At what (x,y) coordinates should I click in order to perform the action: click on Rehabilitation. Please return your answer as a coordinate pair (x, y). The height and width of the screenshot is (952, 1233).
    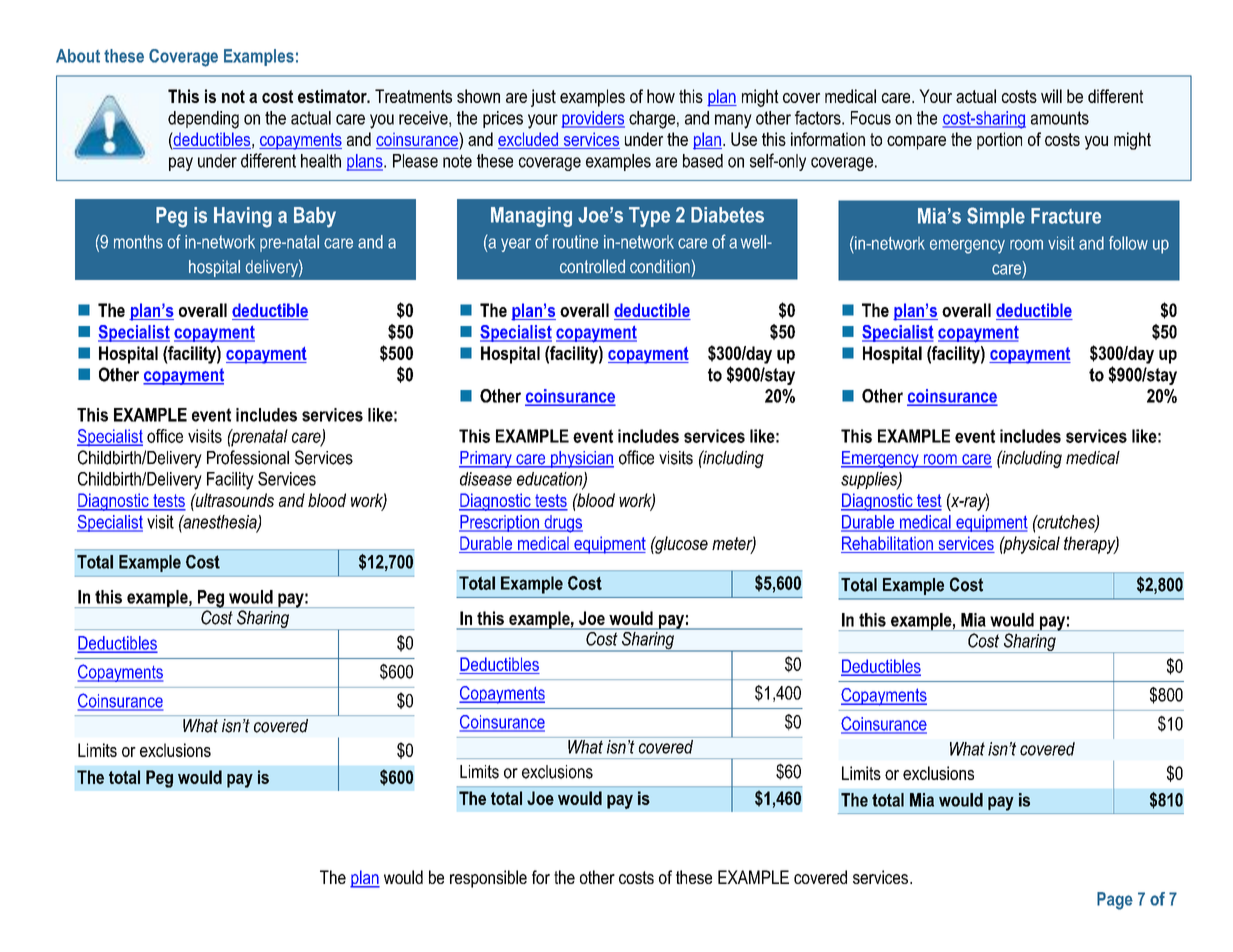
    Looking at the image, I should click on (888, 544).
